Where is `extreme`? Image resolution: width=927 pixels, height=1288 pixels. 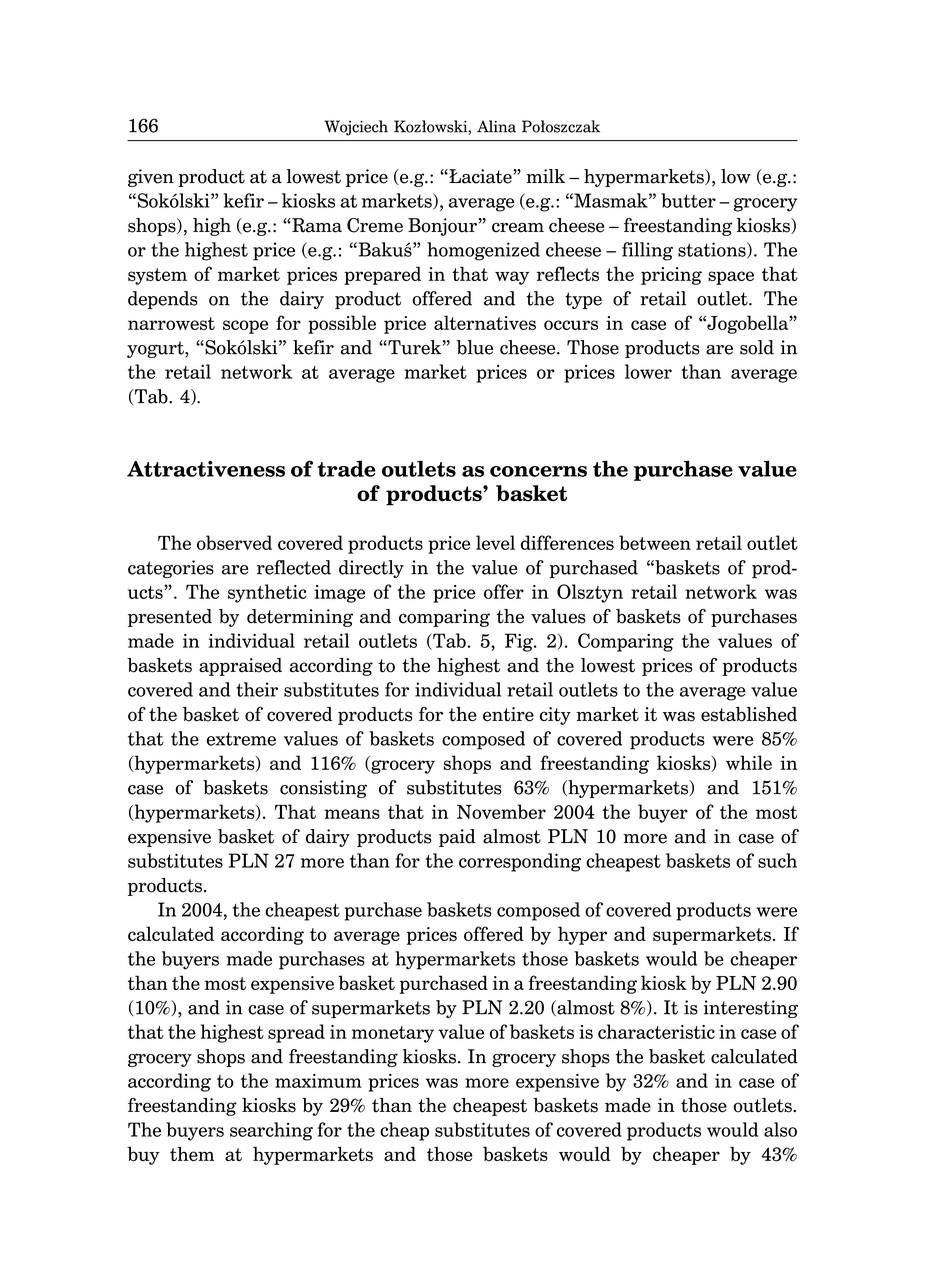 extreme is located at coordinates (241, 739).
